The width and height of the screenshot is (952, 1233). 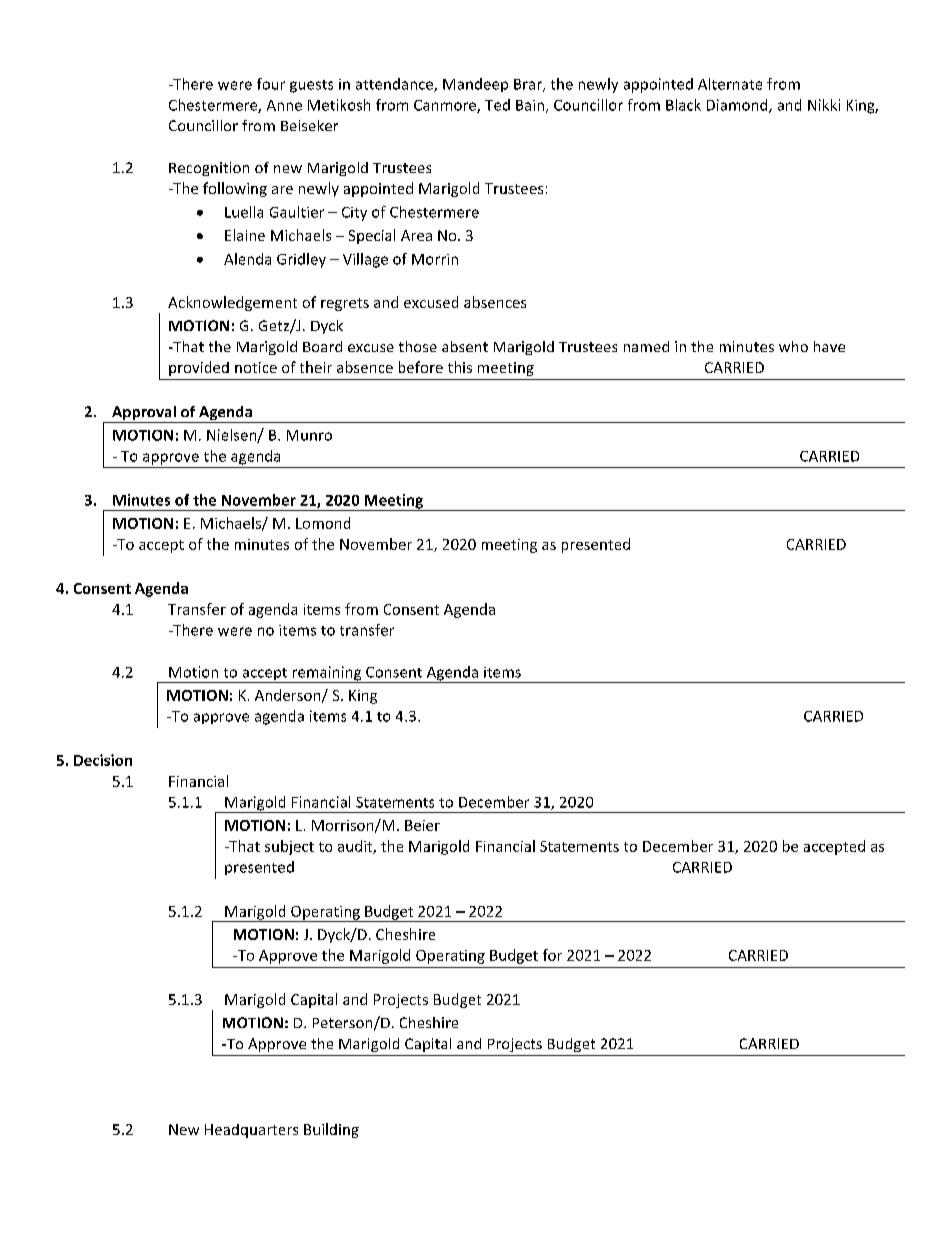 What do you see at coordinates (730, 84) in the screenshot?
I see `Alternate` at bounding box center [730, 84].
